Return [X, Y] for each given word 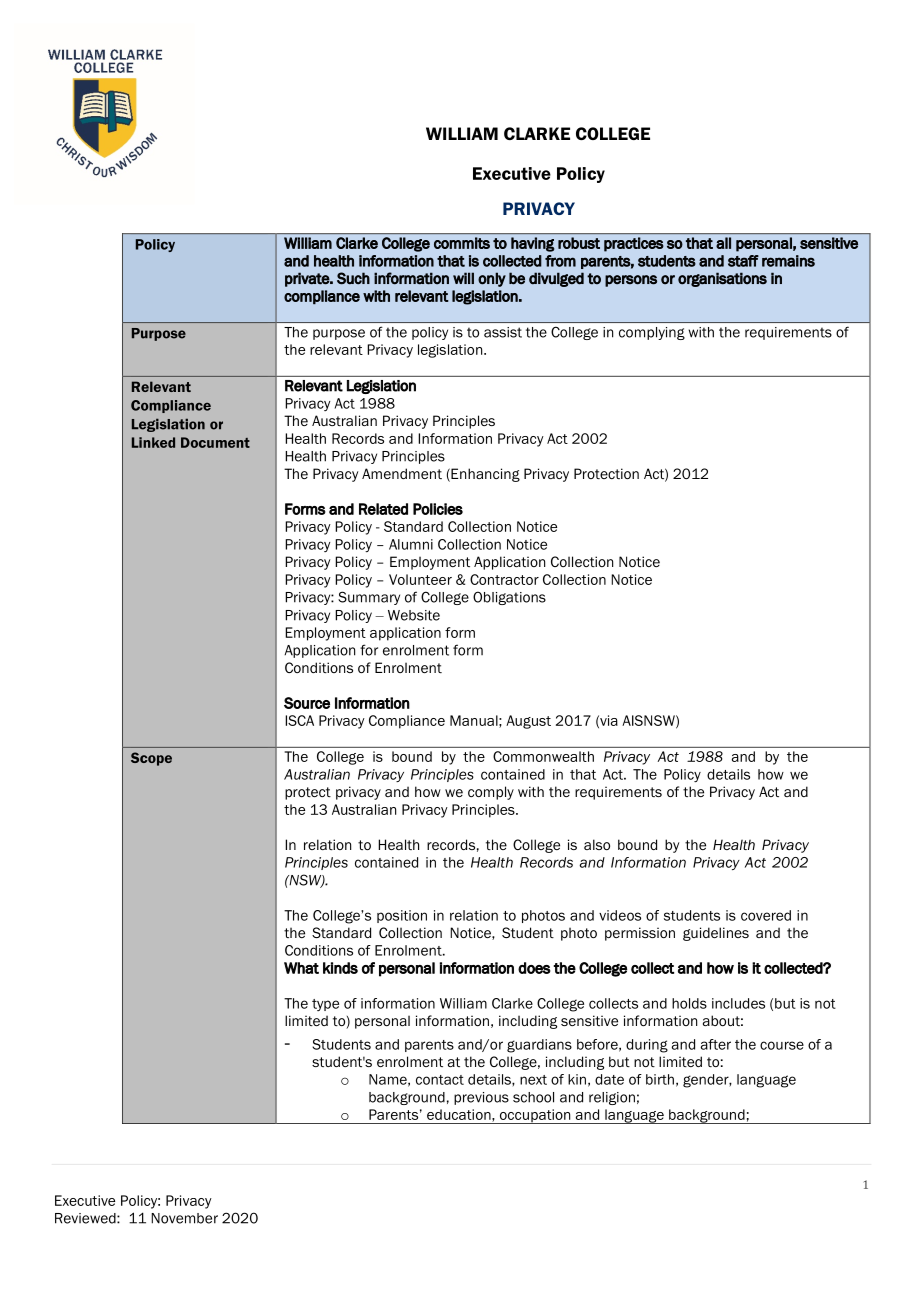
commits [462, 243]
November [184, 1218]
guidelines [716, 934]
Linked [153, 442]
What [301, 968]
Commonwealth [543, 756]
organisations [722, 279]
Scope [151, 759]
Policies [438, 509]
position [402, 916]
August [528, 722]
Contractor [504, 579]
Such [353, 278]
